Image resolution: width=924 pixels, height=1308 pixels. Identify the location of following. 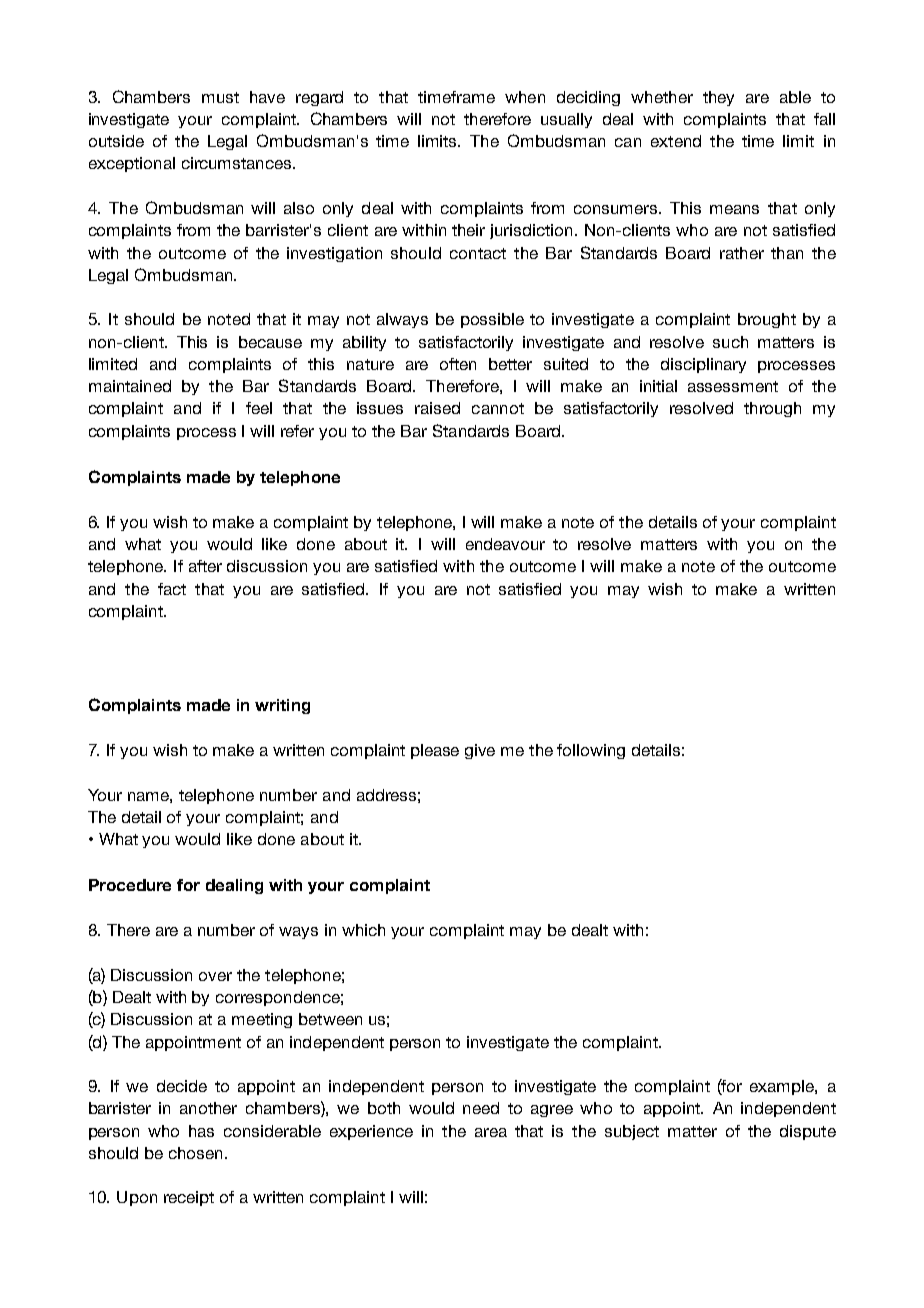
(591, 751).
